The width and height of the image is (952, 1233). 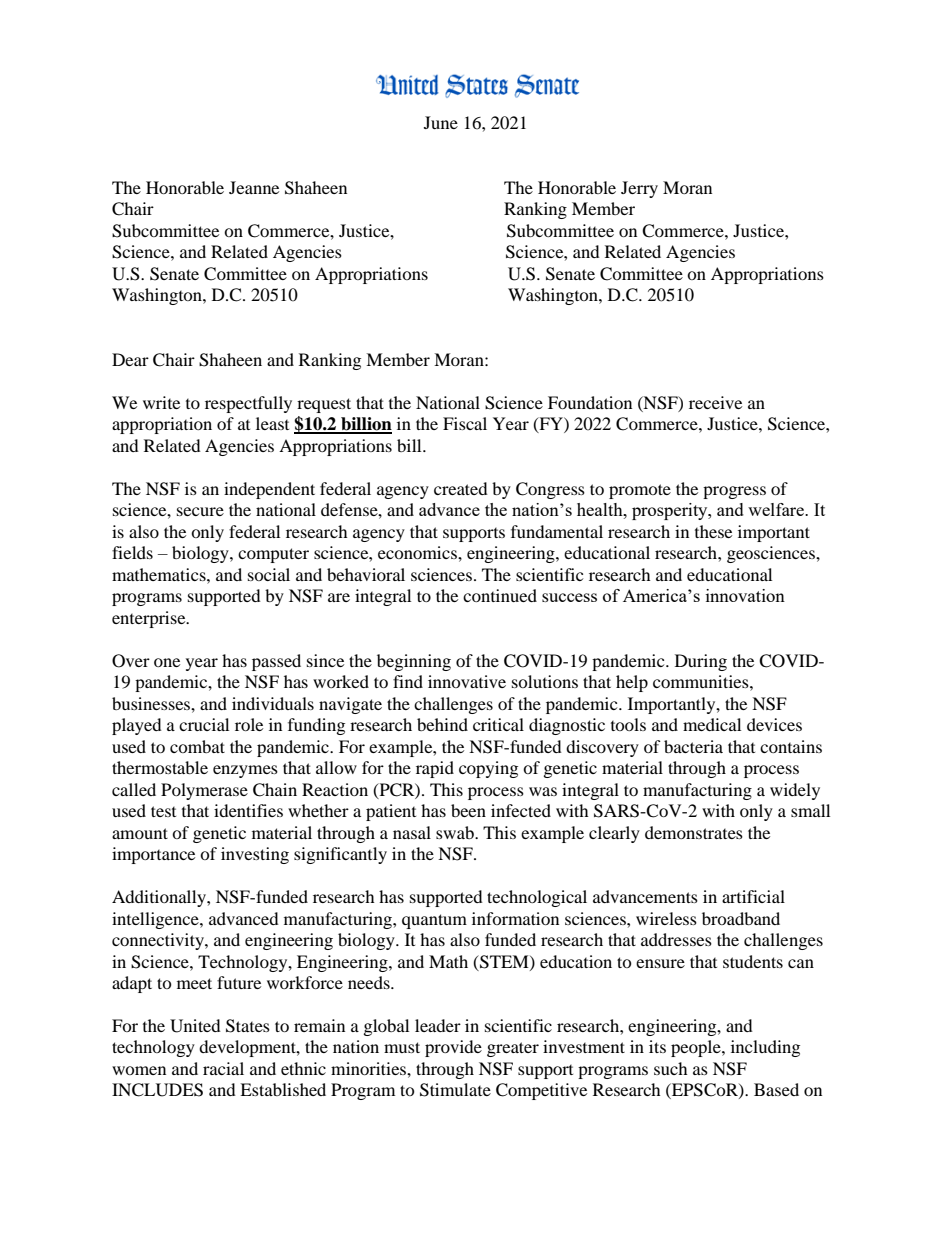 What do you see at coordinates (272, 423) in the image?
I see `least` at bounding box center [272, 423].
